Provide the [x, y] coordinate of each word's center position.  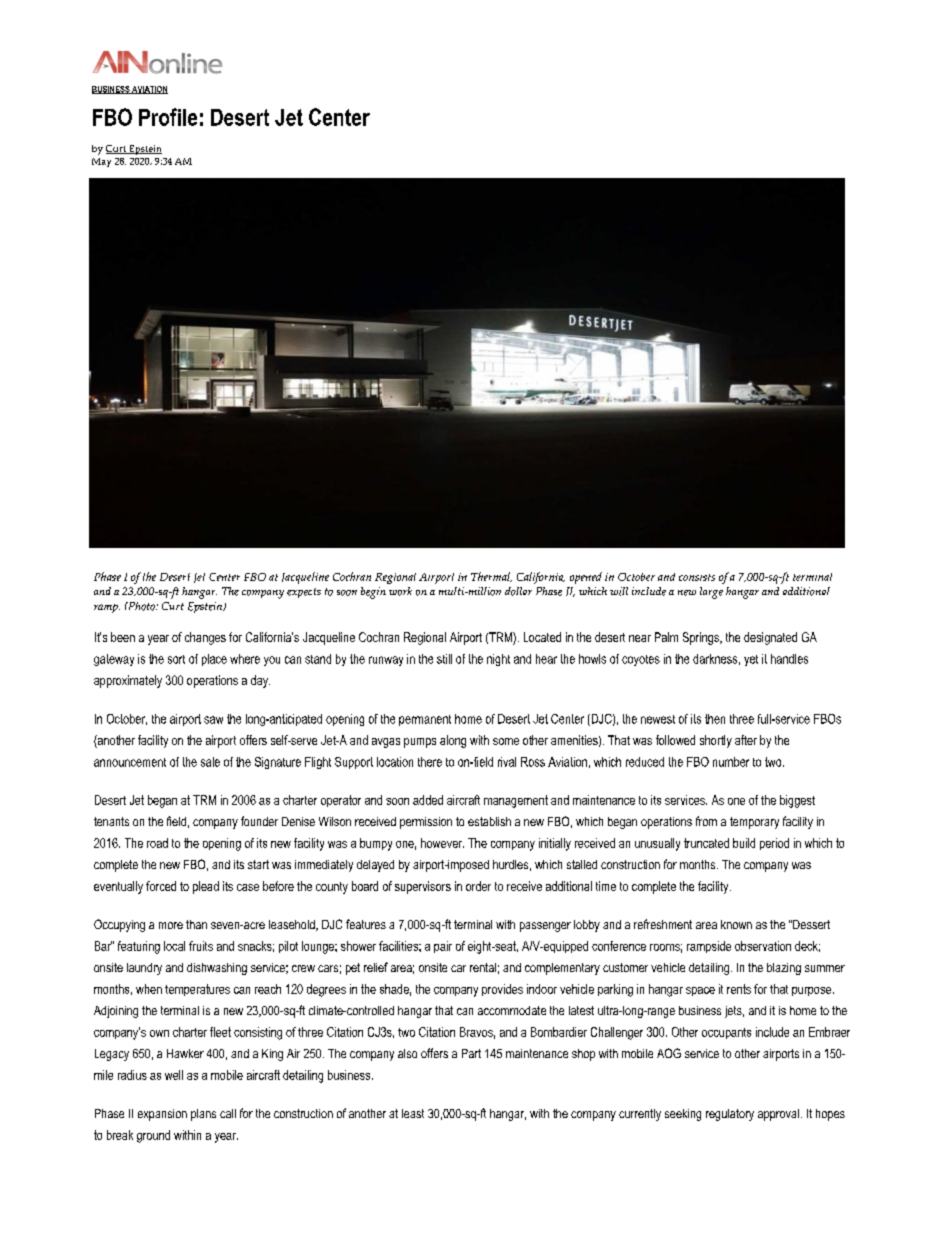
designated [770, 638]
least [413, 1113]
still [444, 659]
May [101, 162]
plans [203, 1115]
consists [697, 577]
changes [205, 638]
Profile [168, 117]
